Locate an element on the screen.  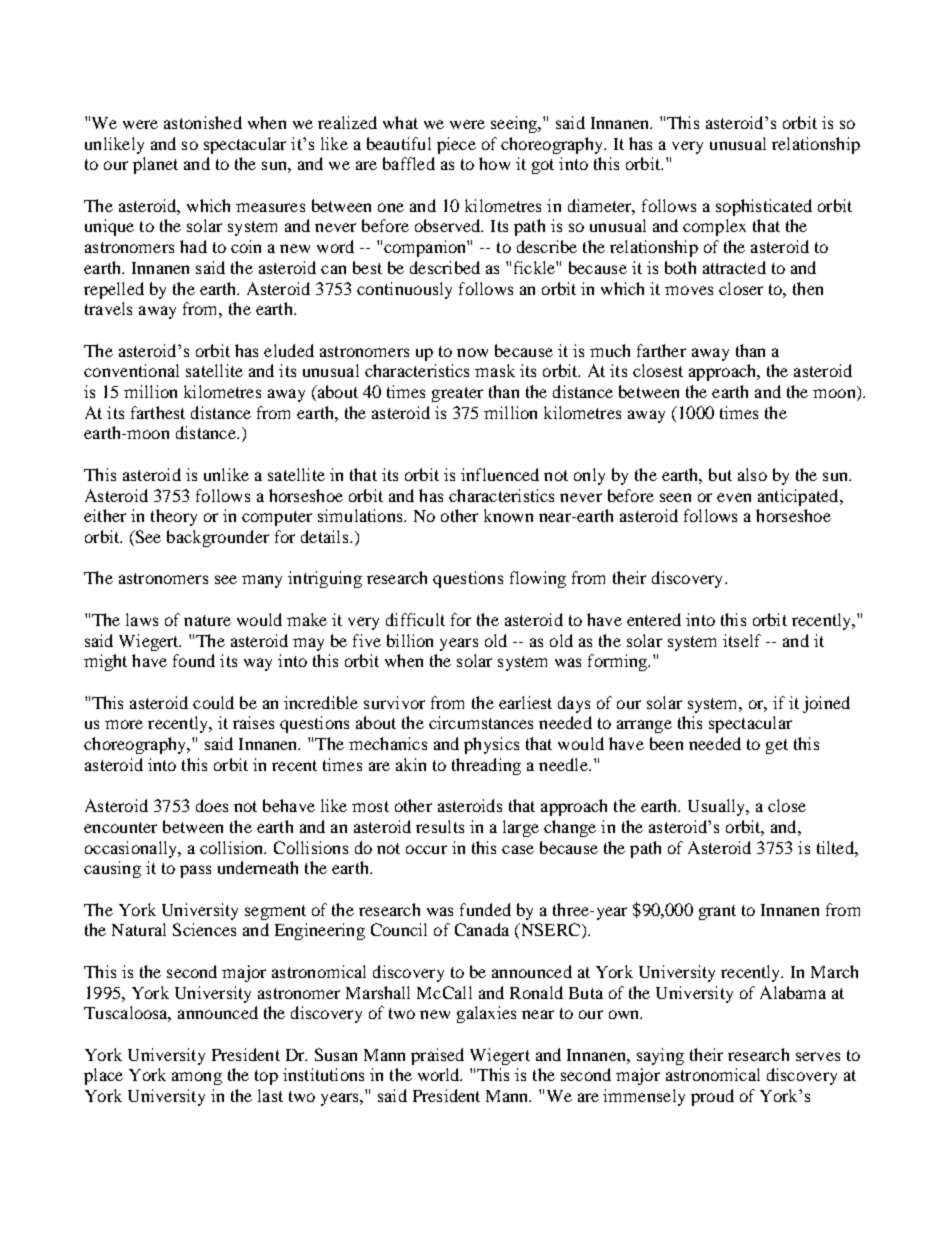
itself is located at coordinates (742, 640).
